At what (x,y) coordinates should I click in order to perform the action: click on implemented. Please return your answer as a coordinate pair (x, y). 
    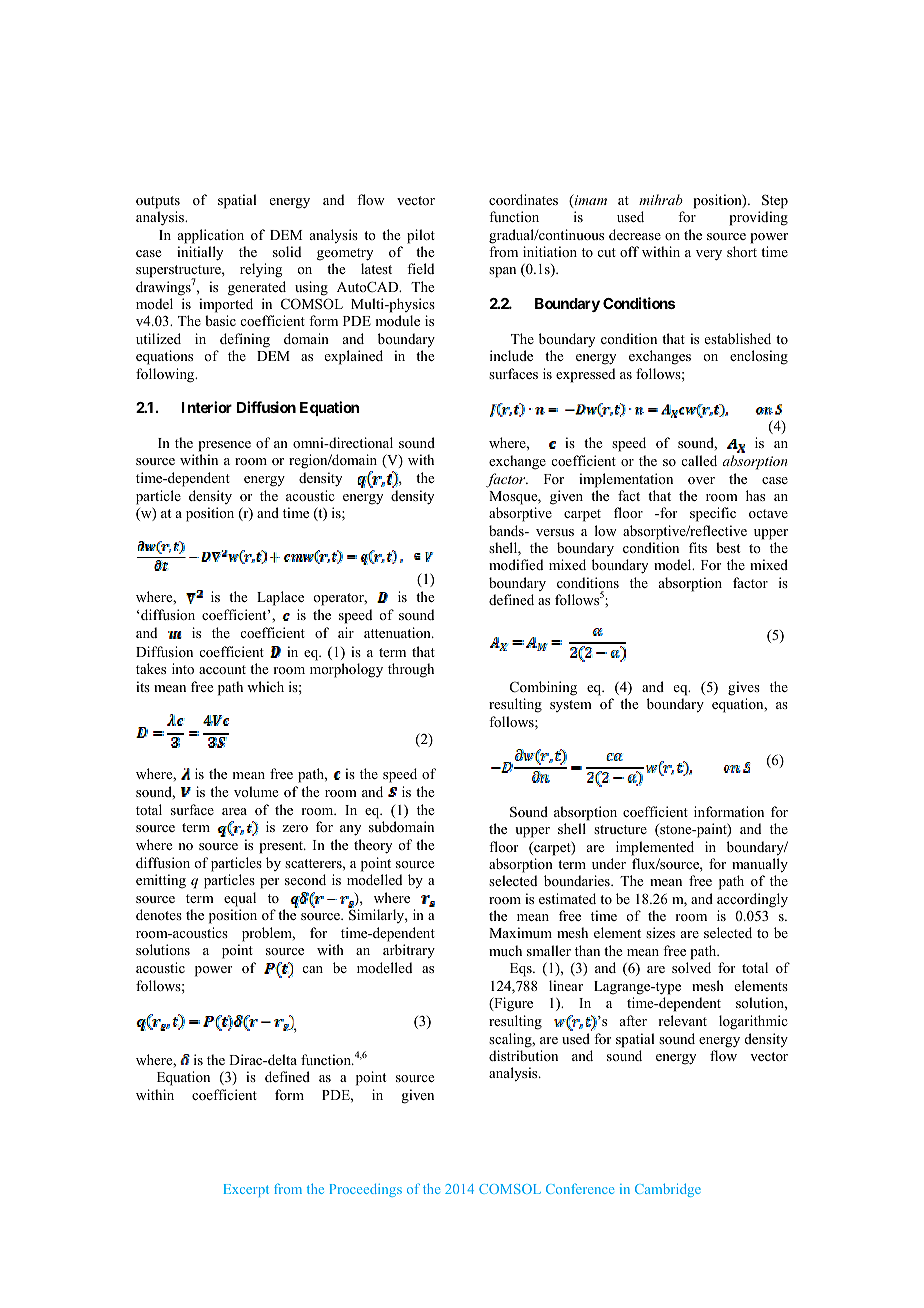
    Looking at the image, I should click on (655, 848).
